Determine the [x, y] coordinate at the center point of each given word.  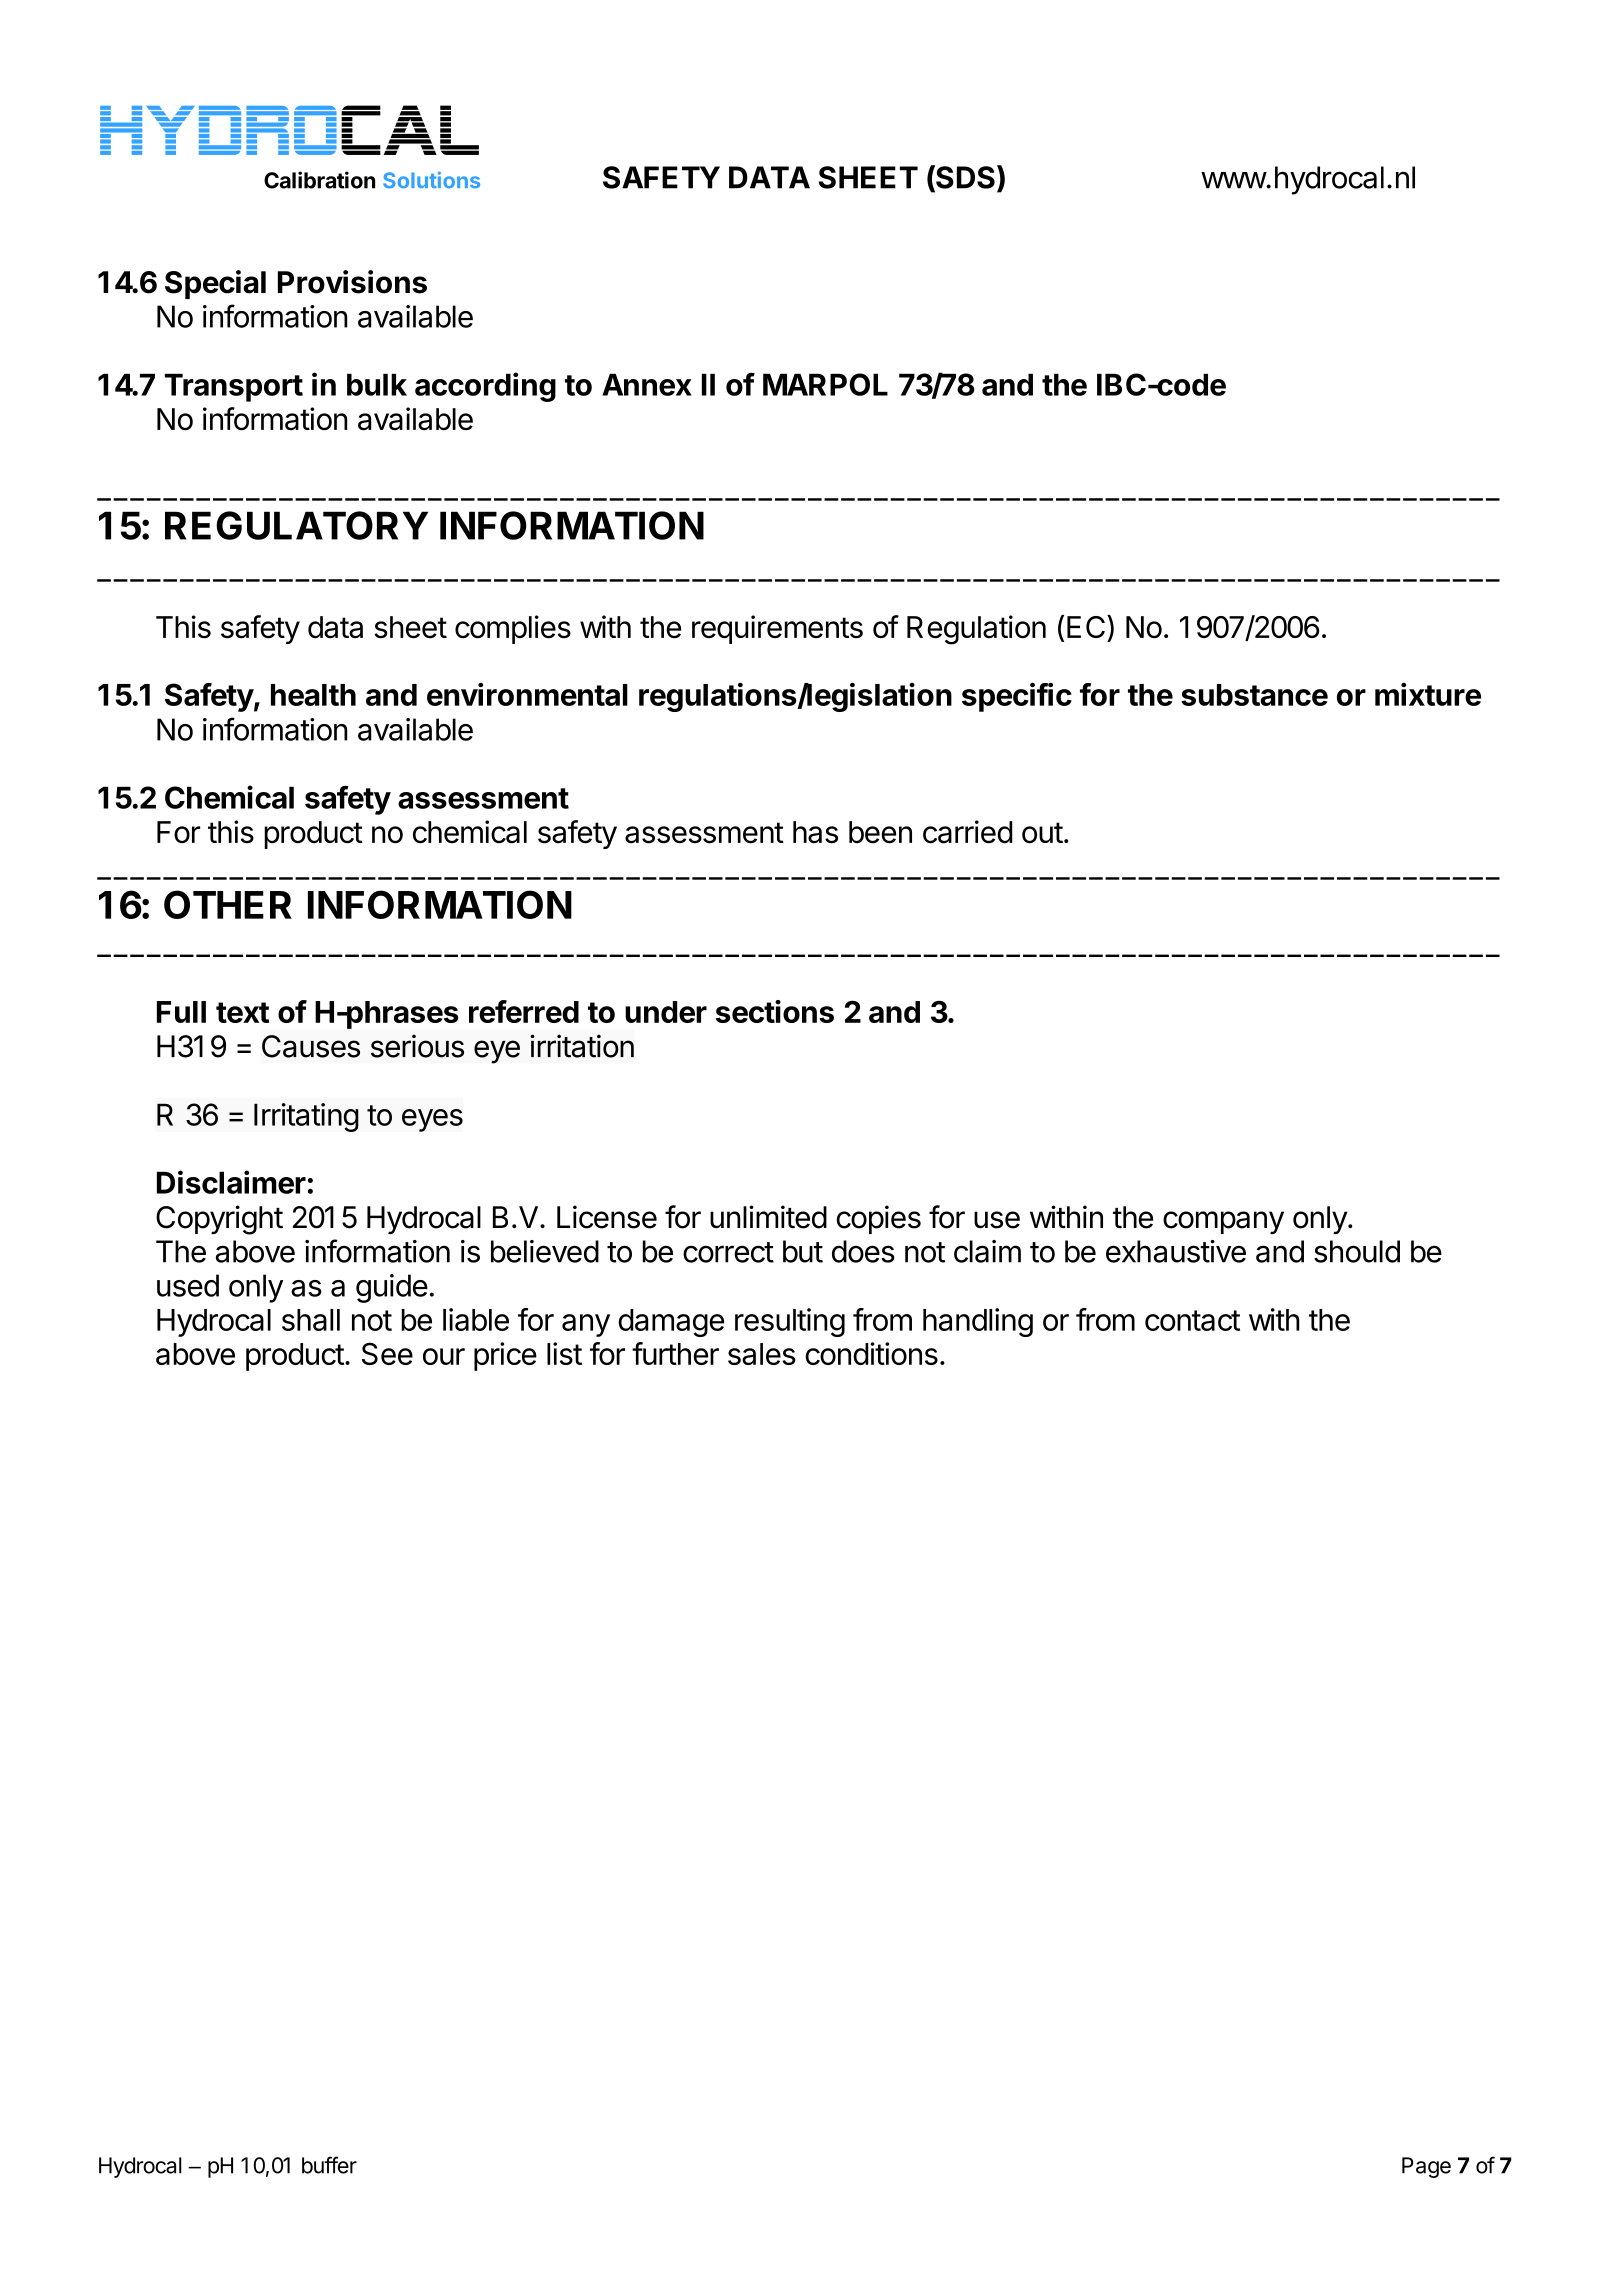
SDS [964, 178]
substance [1254, 695]
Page [1426, 2167]
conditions [871, 1353]
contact [1192, 1320]
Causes [311, 1046]
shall [311, 1320]
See [387, 1353]
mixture [1428, 694]
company [1223, 1222]
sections [775, 1011]
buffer [329, 2165]
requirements [777, 629]
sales [762, 1354]
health [313, 695]
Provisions [352, 282]
